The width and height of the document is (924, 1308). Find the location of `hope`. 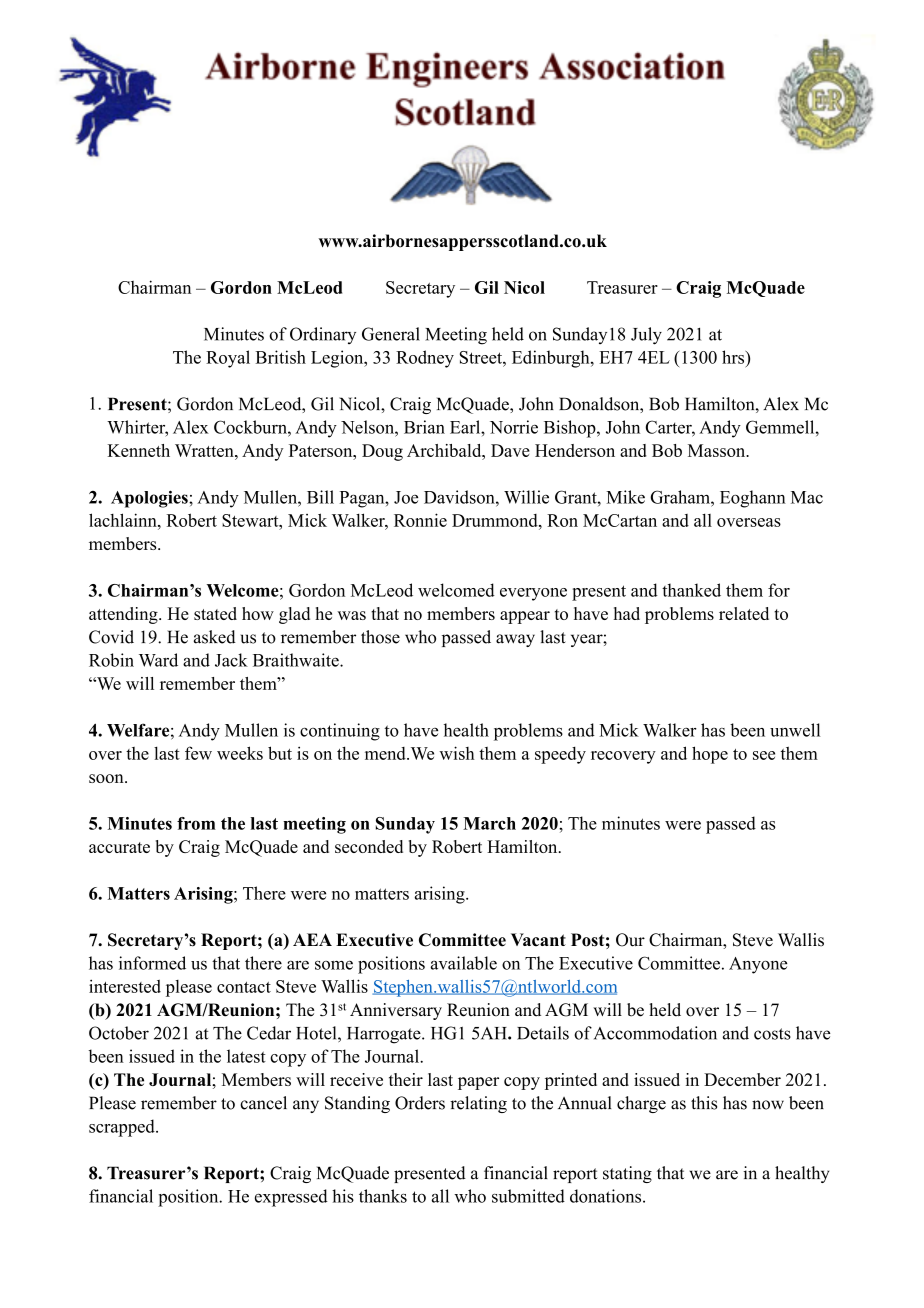

hope is located at coordinates (710, 755).
